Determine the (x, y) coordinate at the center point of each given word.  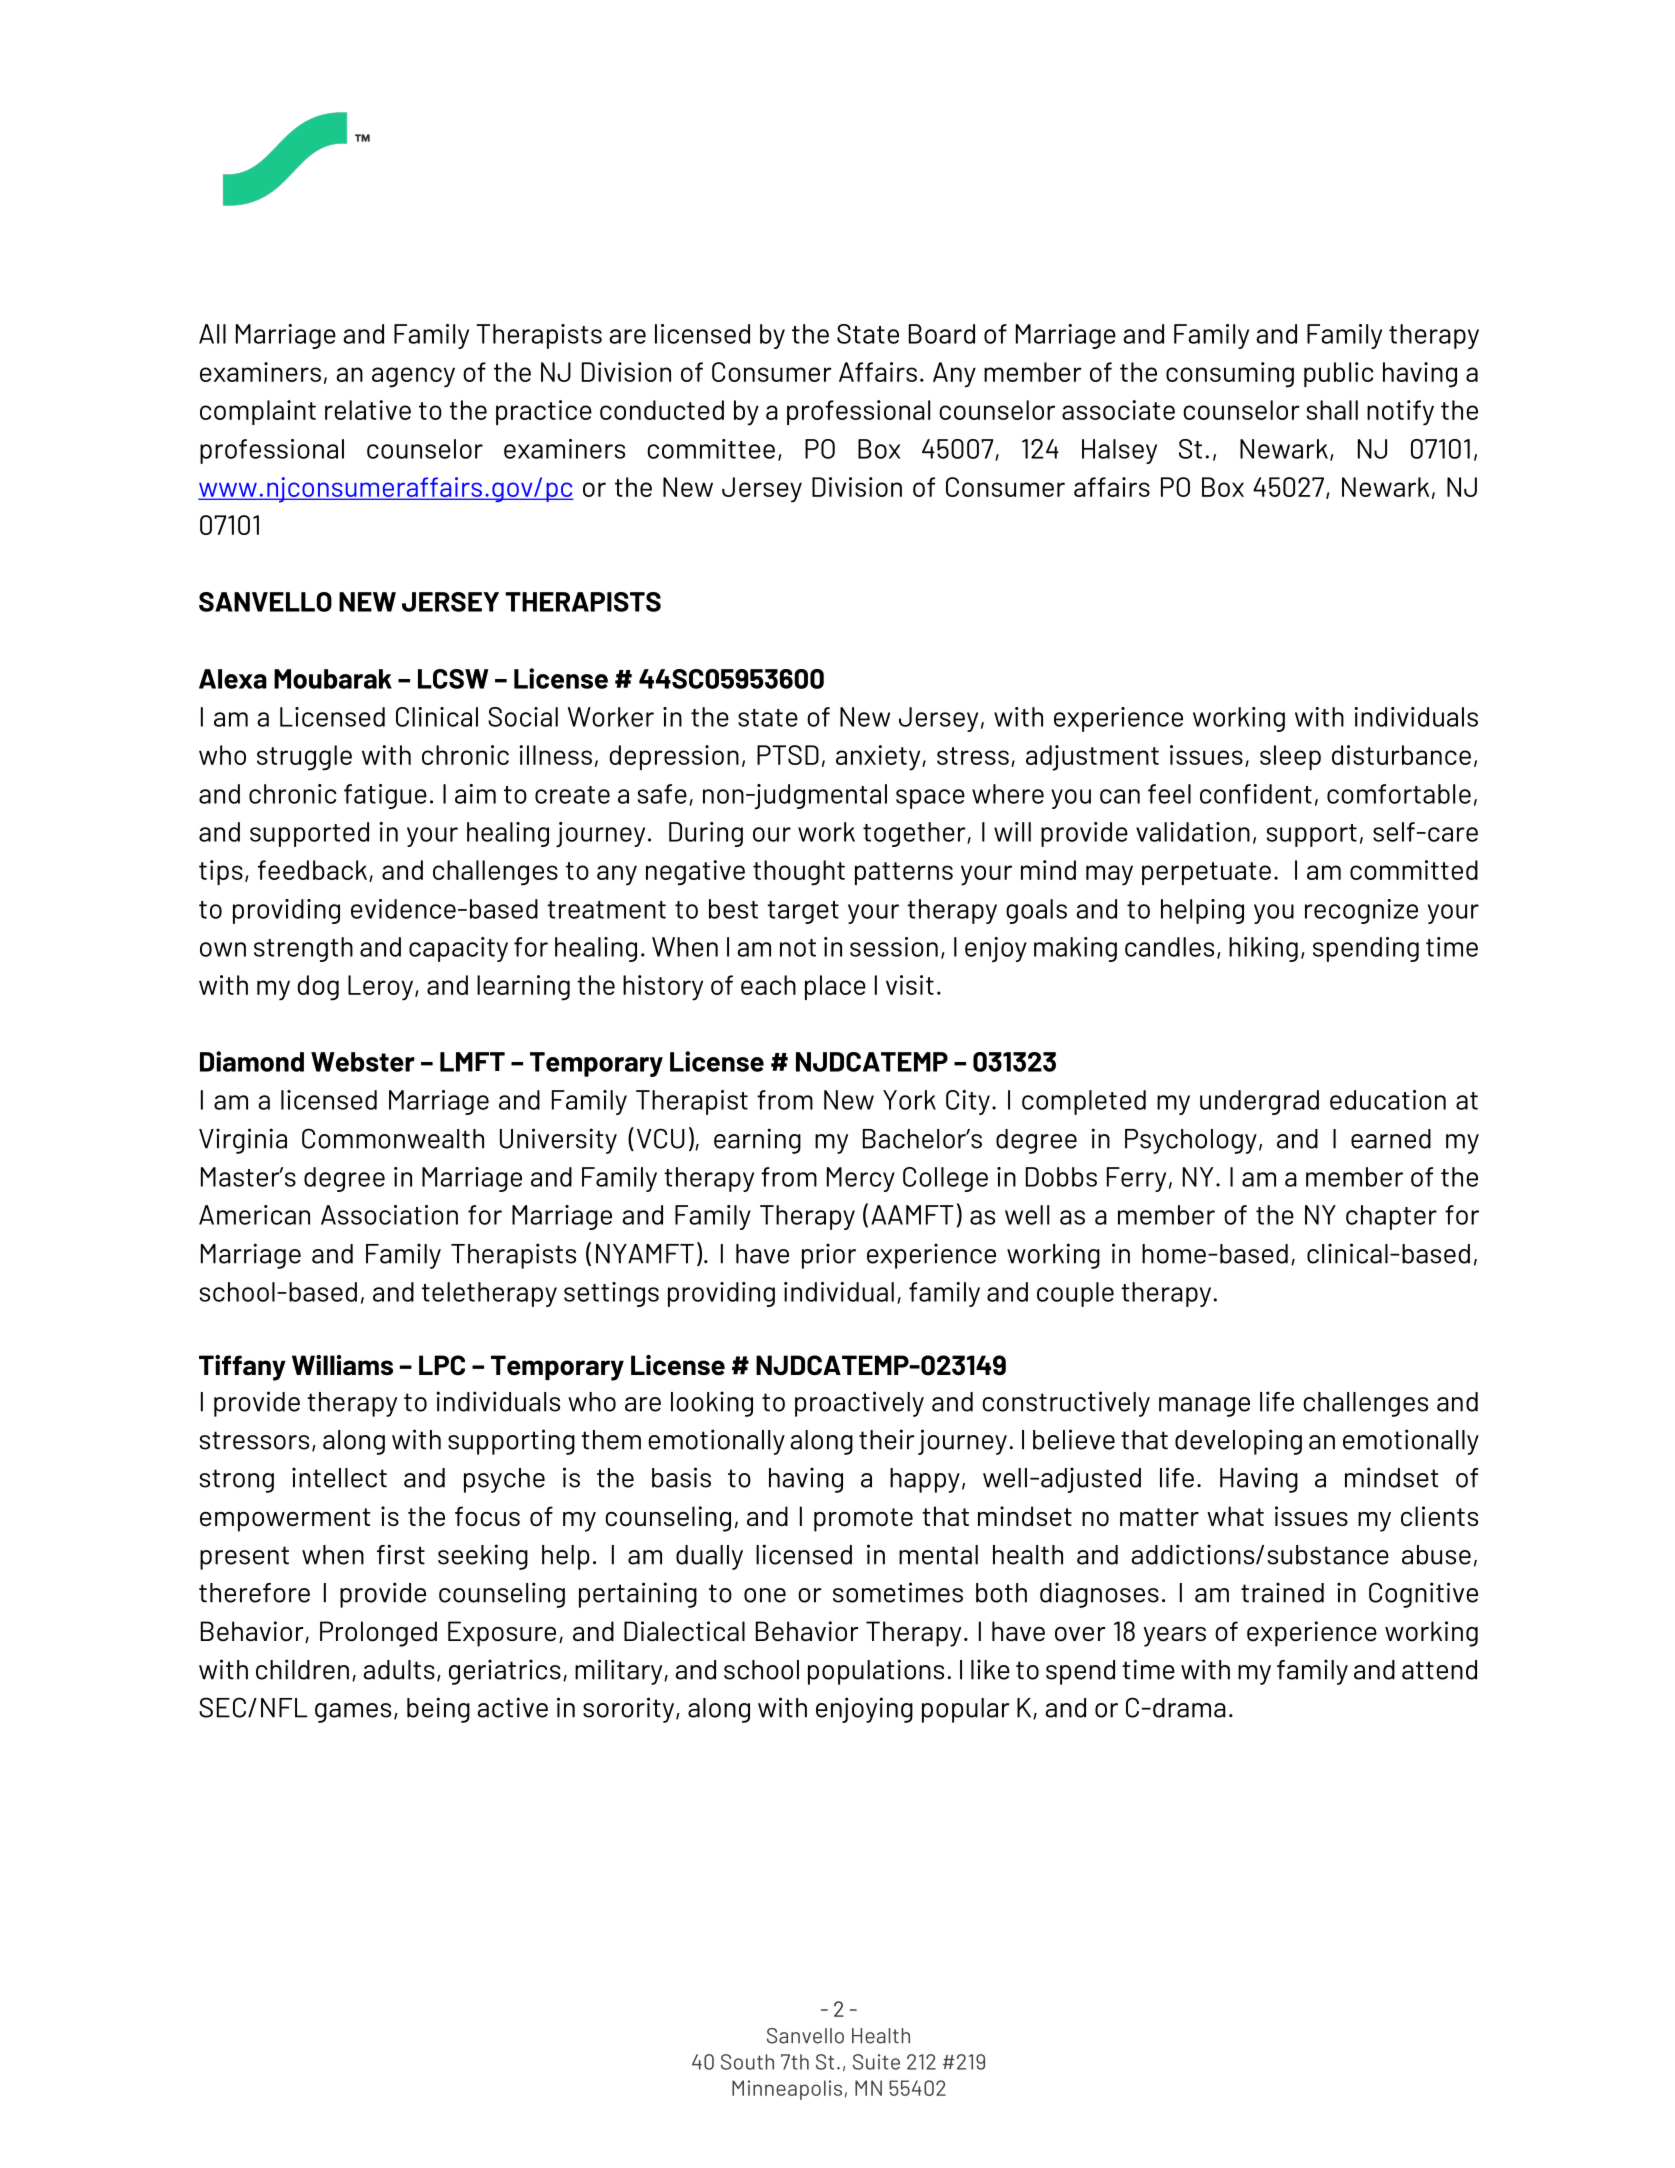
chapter (1391, 1217)
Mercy (861, 1179)
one (765, 1595)
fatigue (385, 796)
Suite (876, 2062)
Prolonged (378, 1634)
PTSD (788, 755)
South (747, 2062)
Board (942, 334)
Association (389, 1215)
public (1339, 374)
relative (368, 410)
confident (1256, 794)
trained (1282, 1592)
